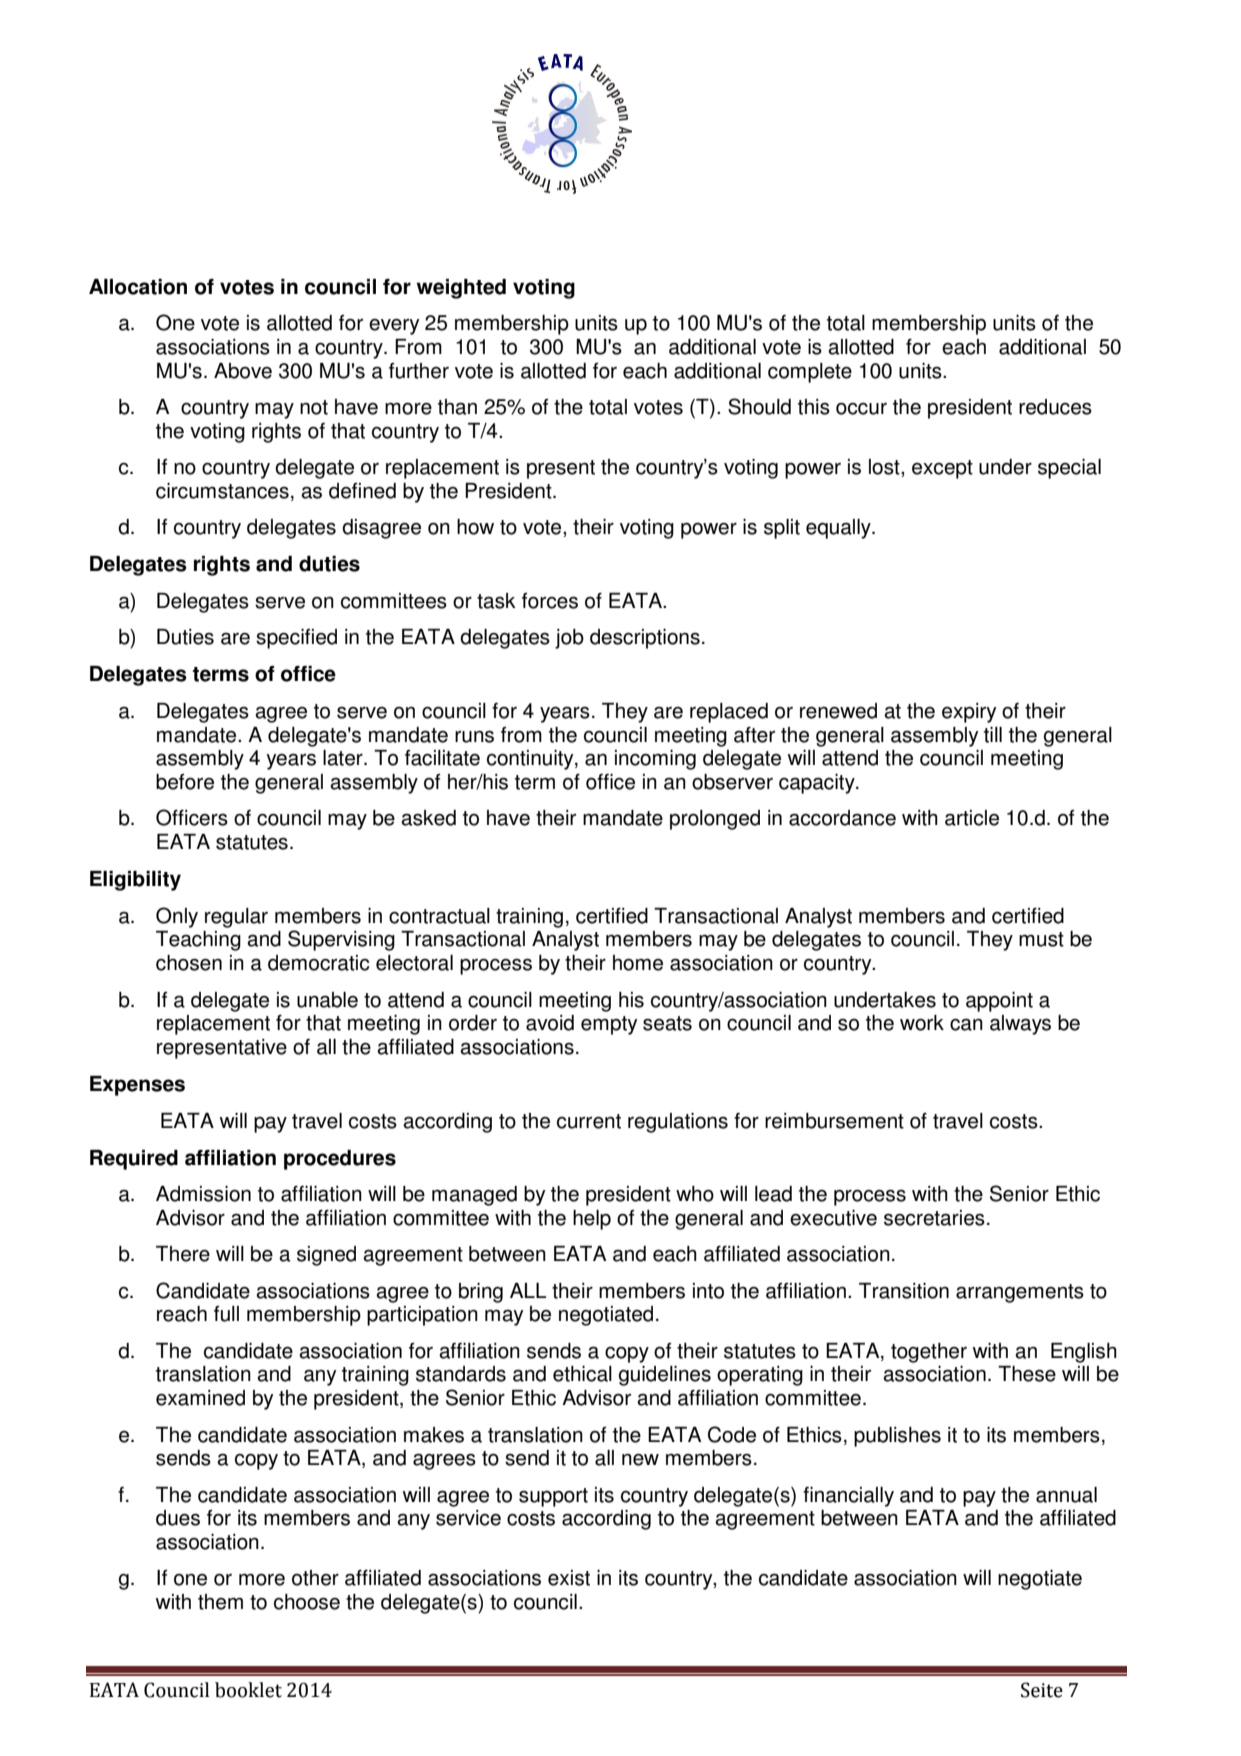 The width and height of the page is (1241, 1756). What do you see at coordinates (1055, 407) in the page?
I see `reduces` at bounding box center [1055, 407].
